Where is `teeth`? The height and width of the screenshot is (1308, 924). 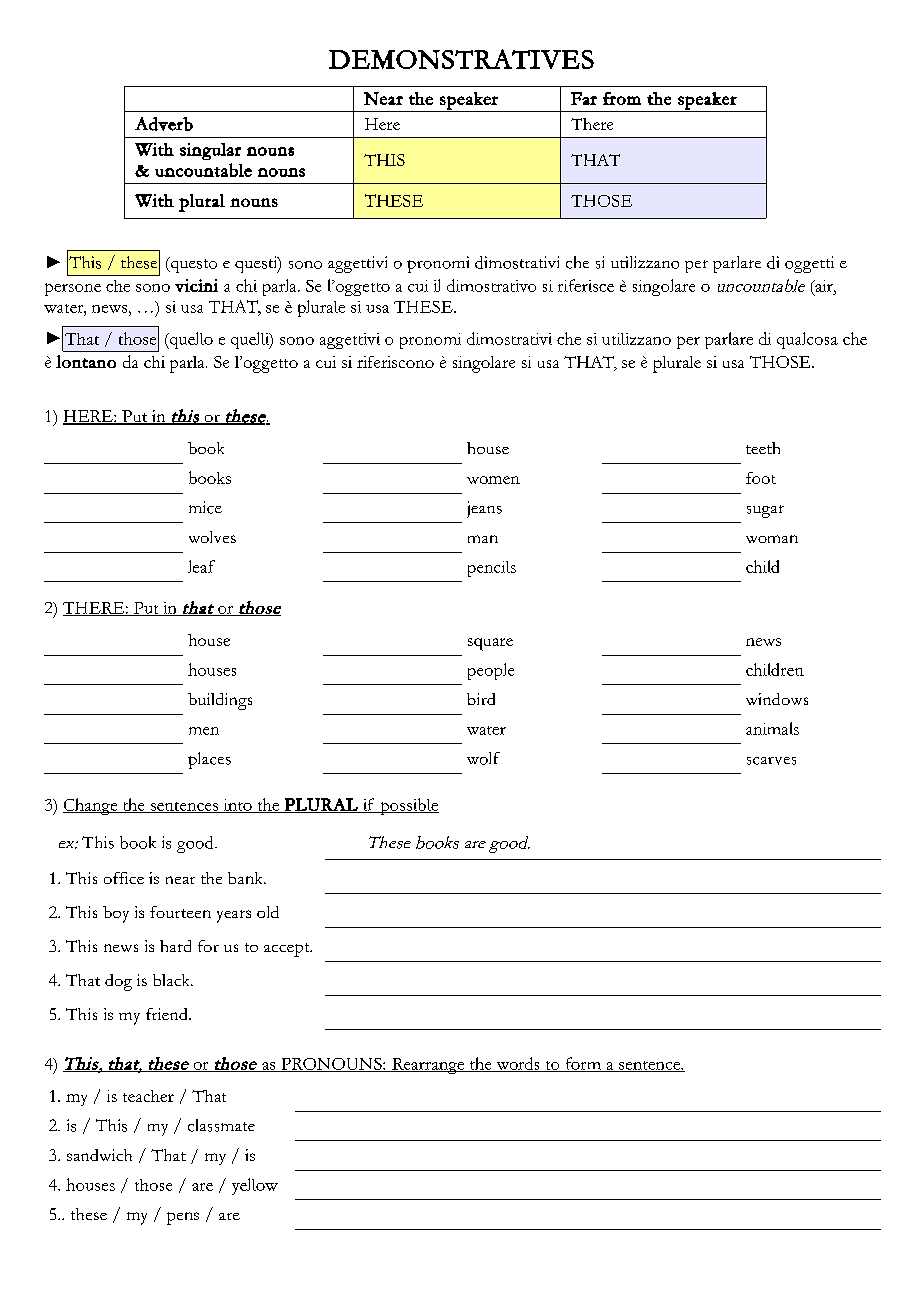 teeth is located at coordinates (763, 448).
